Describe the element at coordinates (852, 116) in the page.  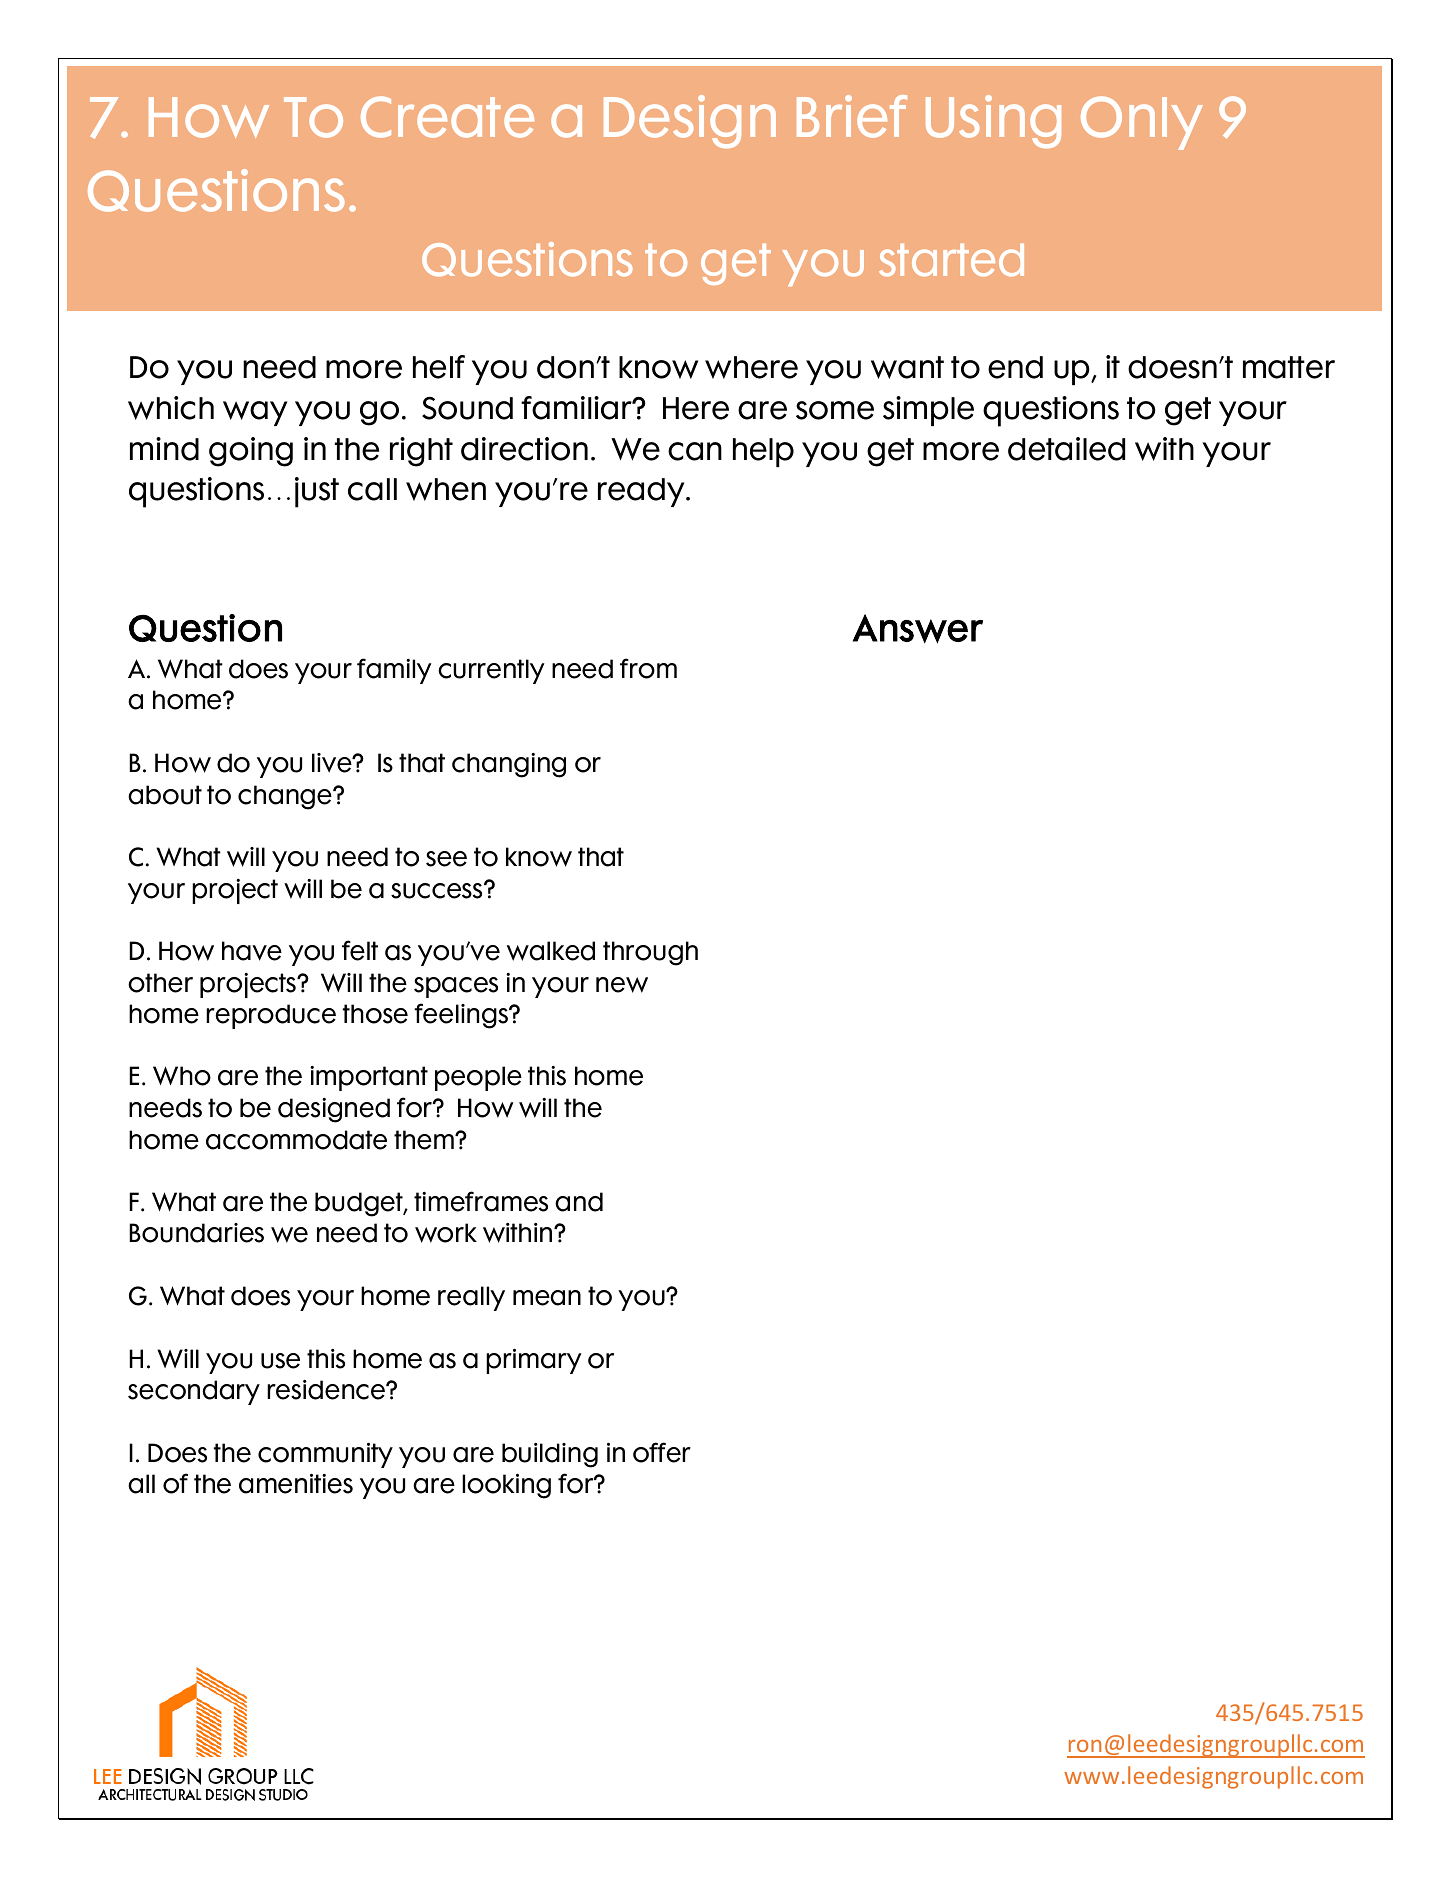
I see `Brief` at that location.
